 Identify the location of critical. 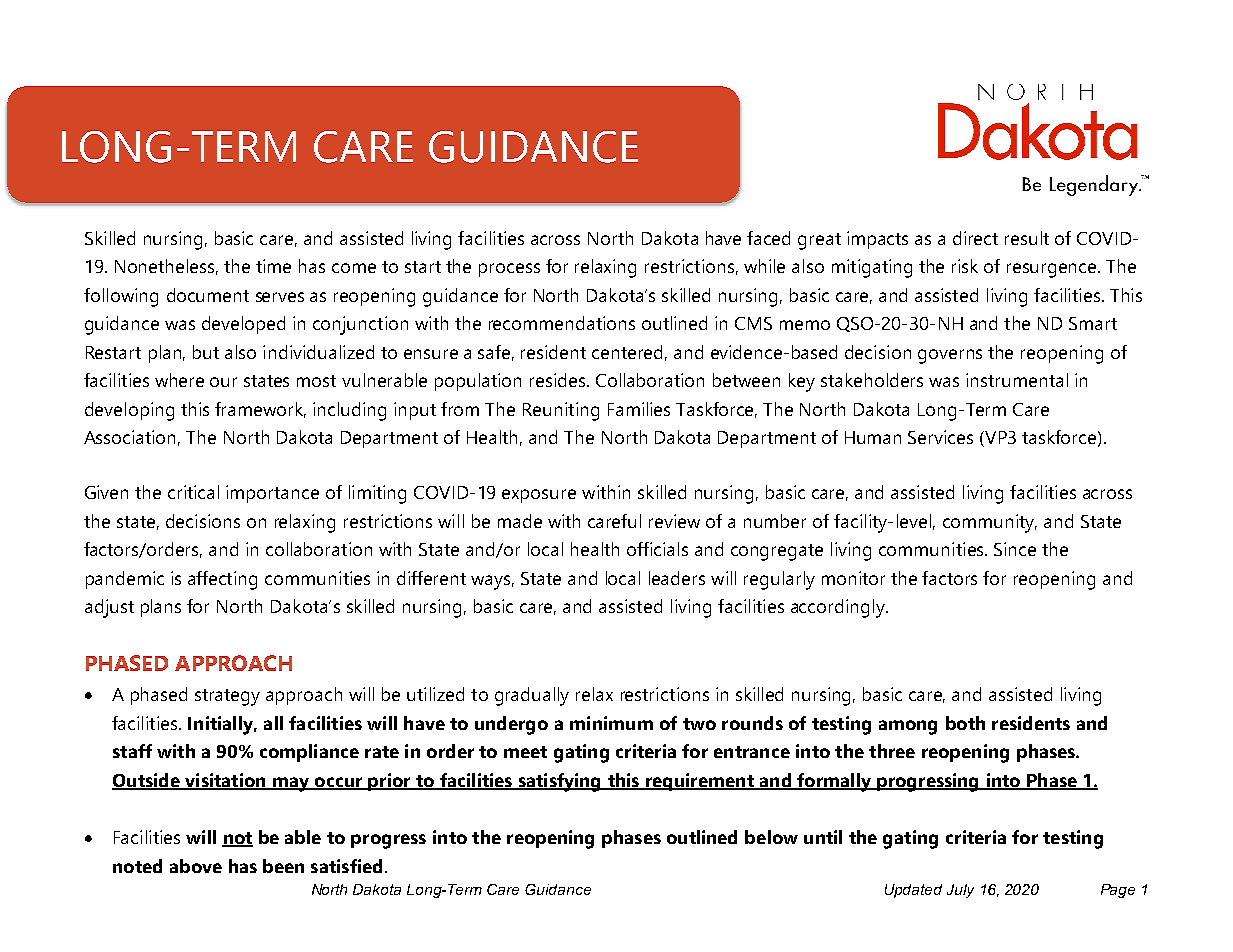
(193, 492).
